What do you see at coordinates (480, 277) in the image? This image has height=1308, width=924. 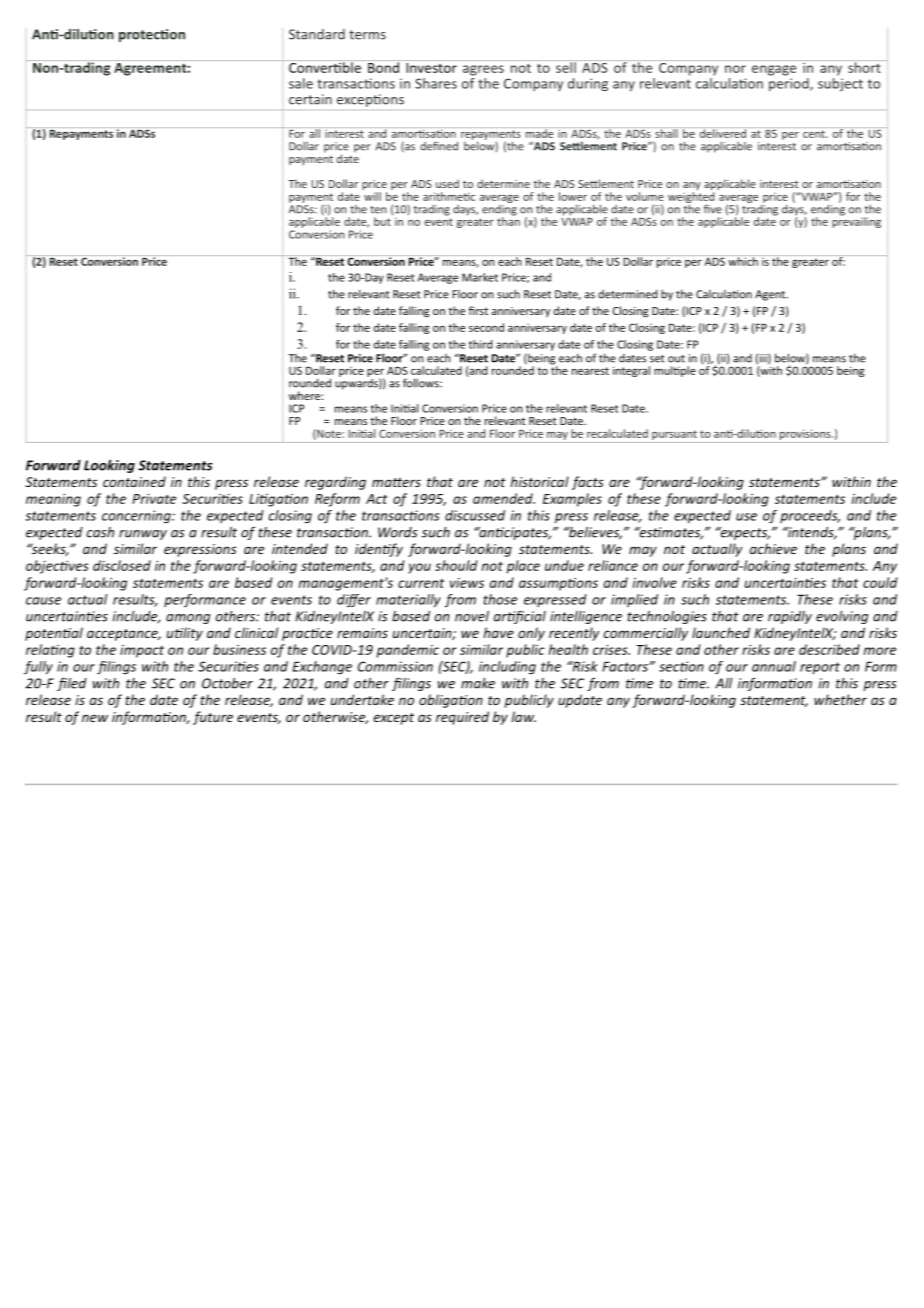 I see `Market` at bounding box center [480, 277].
